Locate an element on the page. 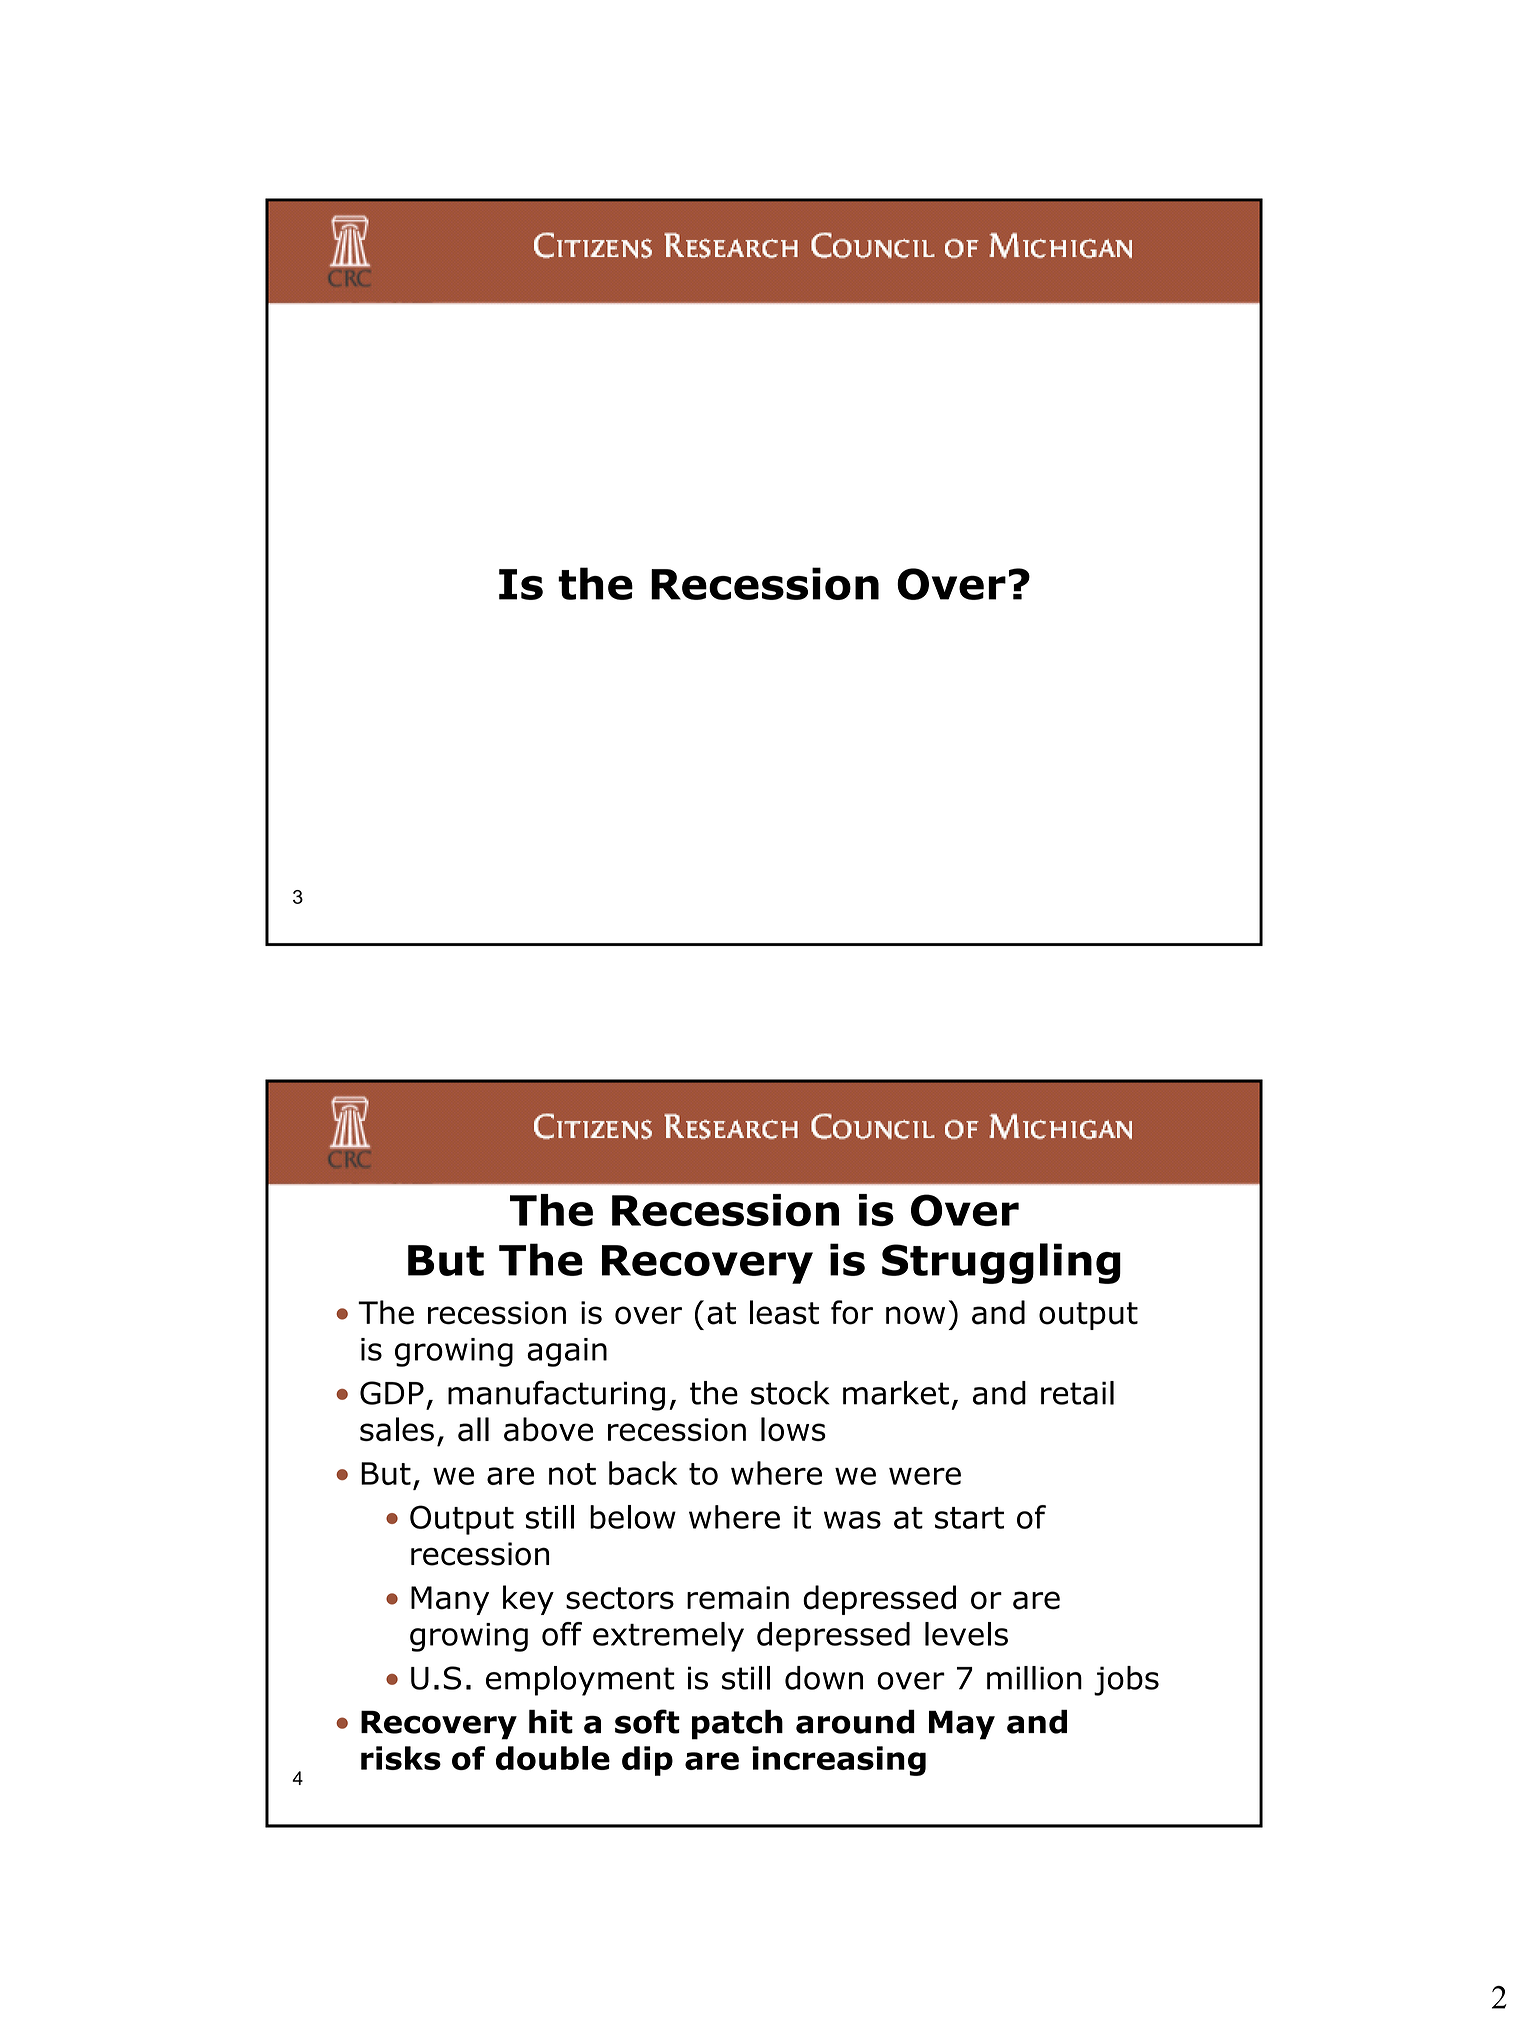 The height and width of the page is (2026, 1528). May is located at coordinates (962, 1725).
